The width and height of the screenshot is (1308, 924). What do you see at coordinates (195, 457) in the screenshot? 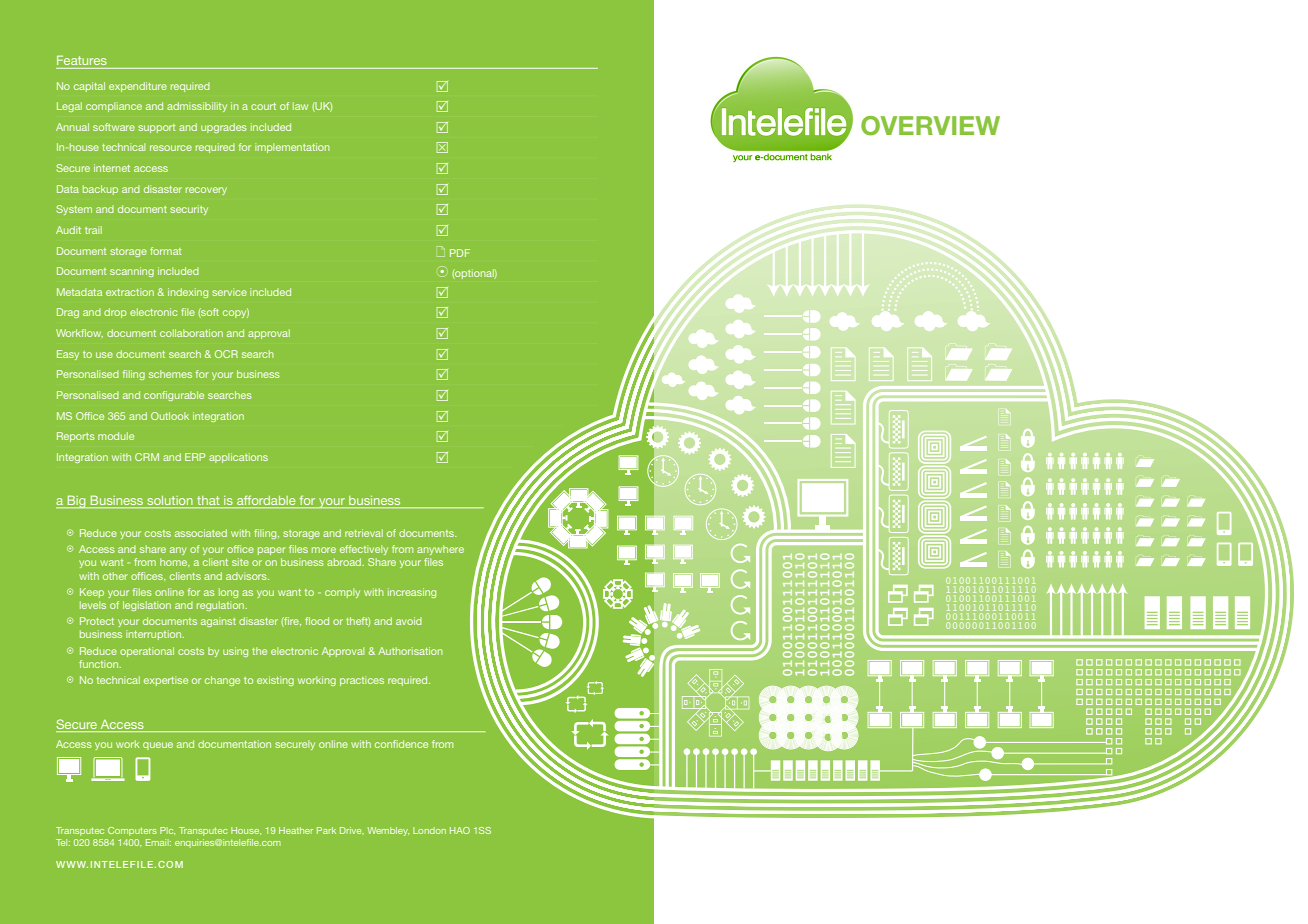
I see `ERP` at bounding box center [195, 457].
